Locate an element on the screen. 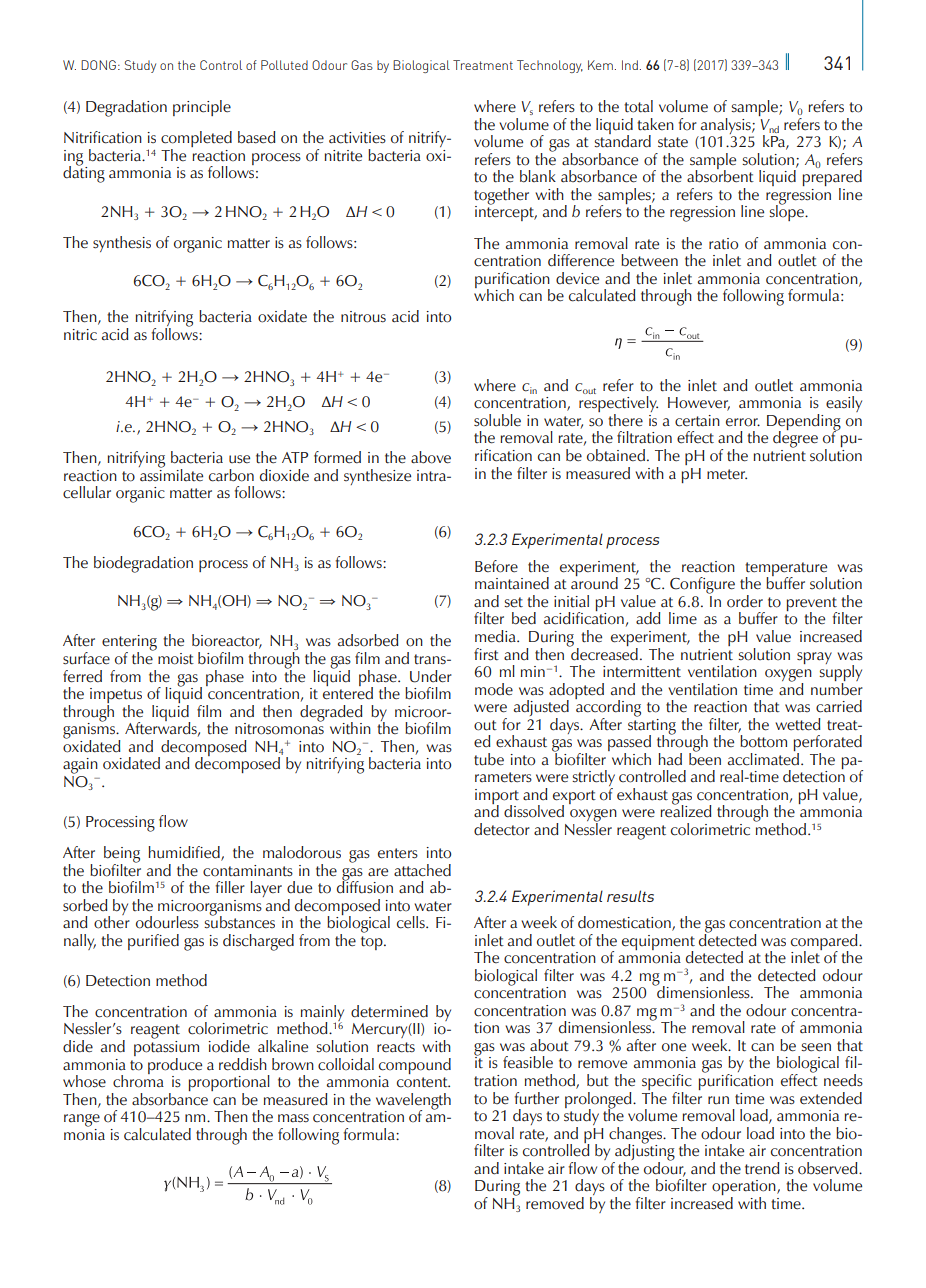 The image size is (926, 1288). assimilate is located at coordinates (171, 474).
